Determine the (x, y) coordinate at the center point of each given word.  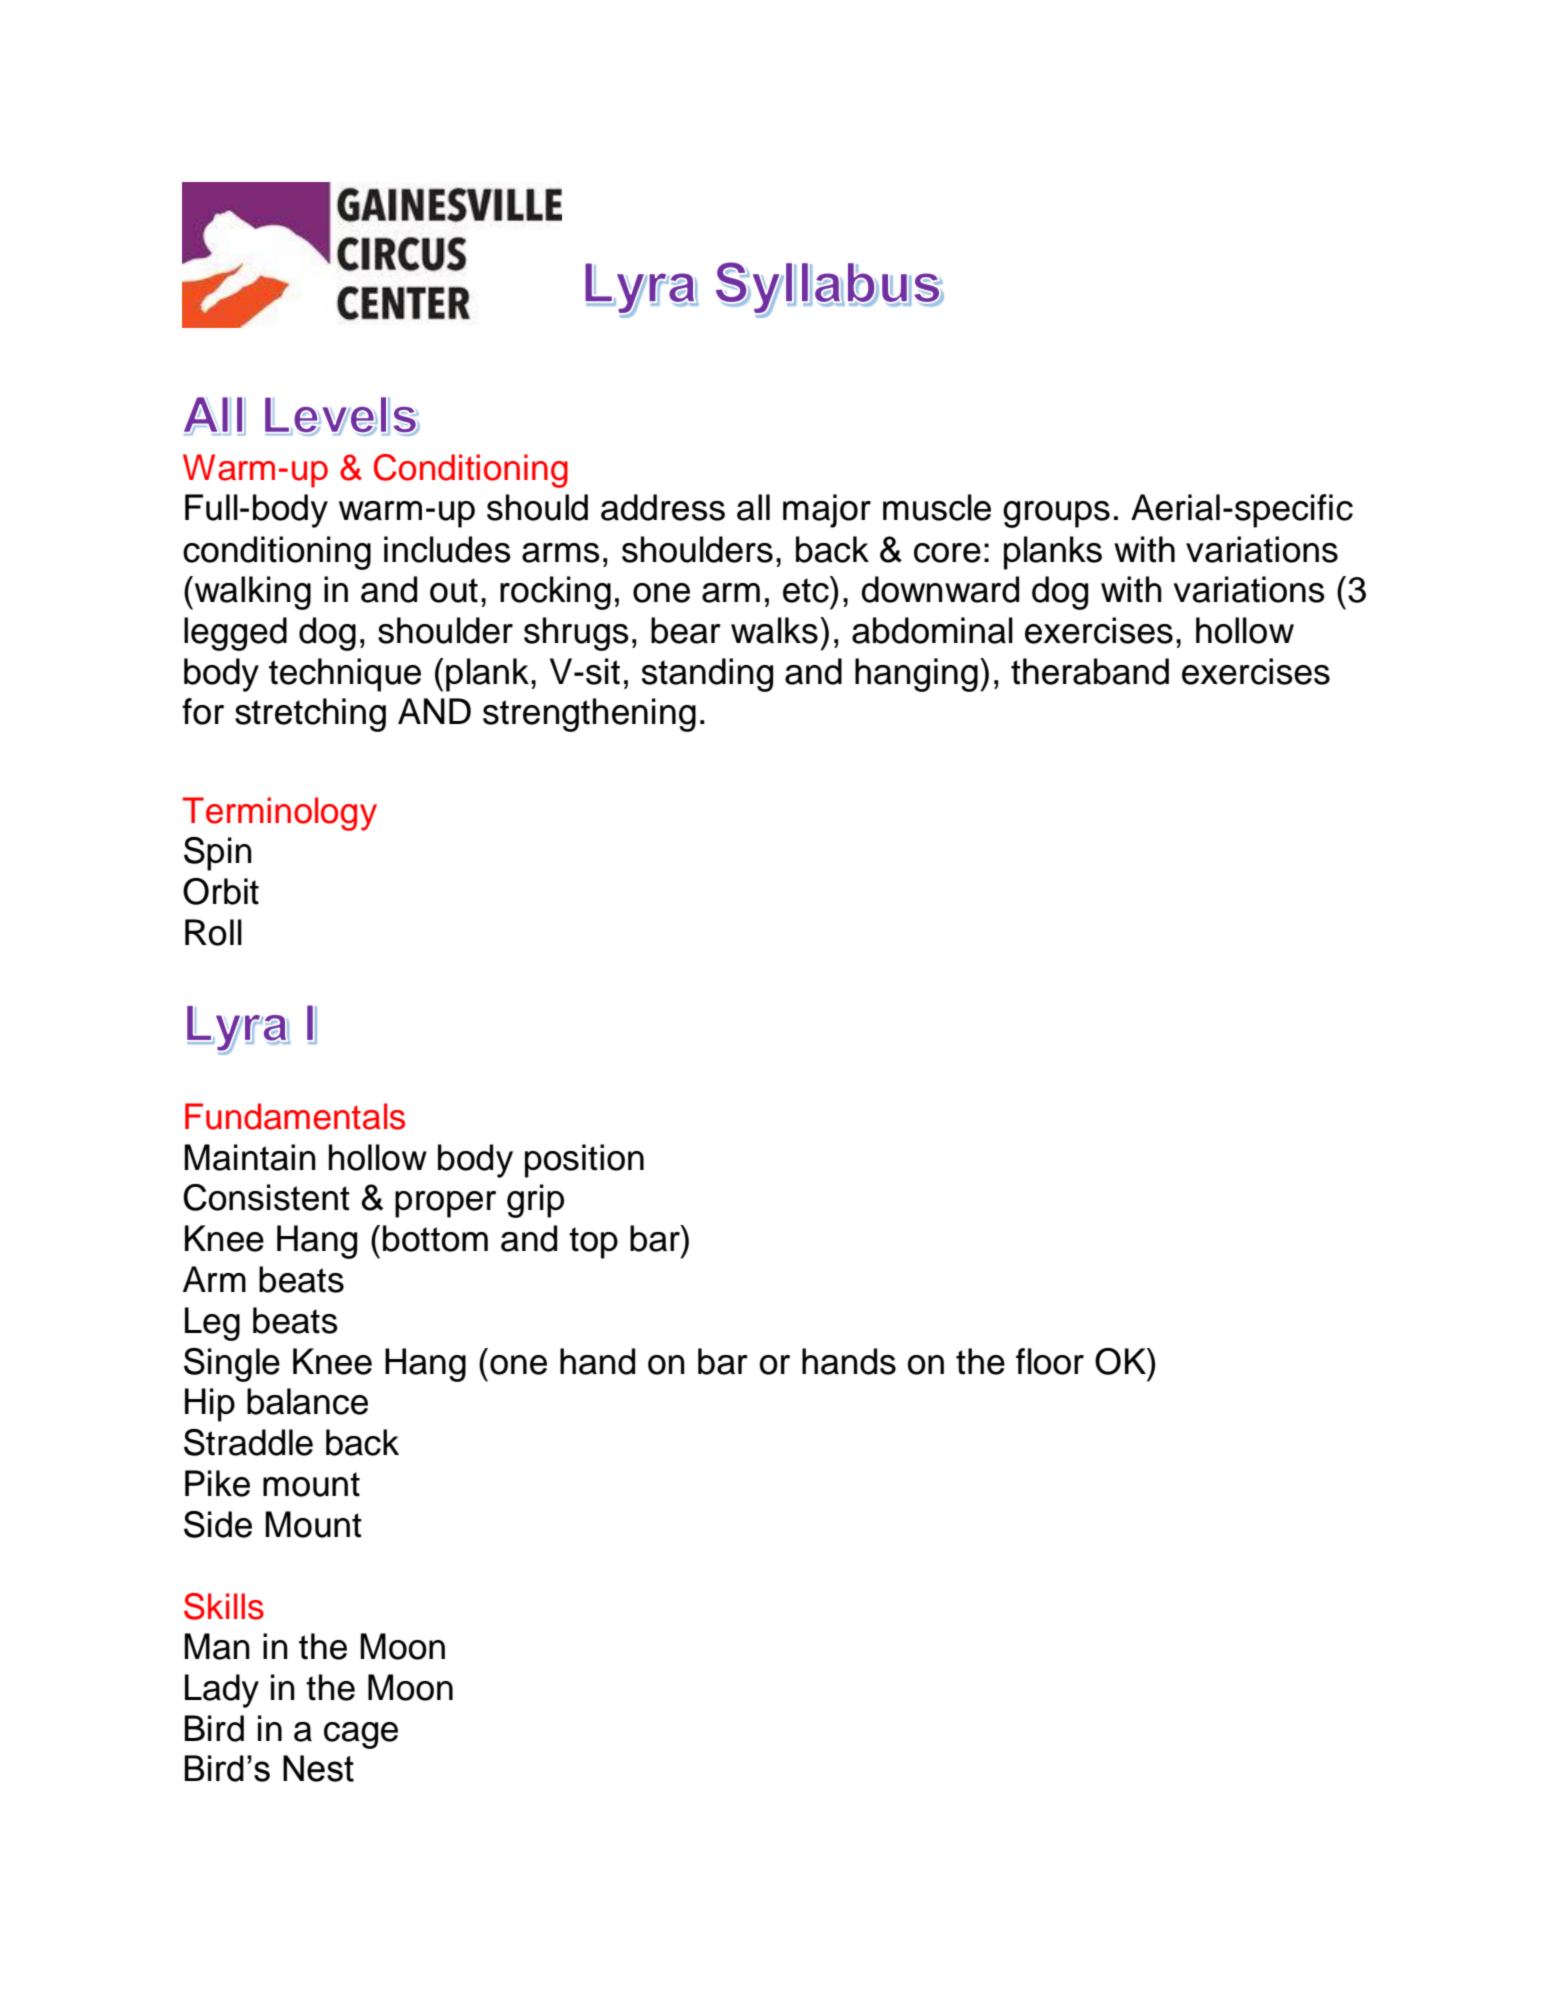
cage (361, 1735)
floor (1050, 1361)
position (584, 1161)
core (947, 553)
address (663, 507)
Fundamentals (295, 1116)
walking (253, 593)
